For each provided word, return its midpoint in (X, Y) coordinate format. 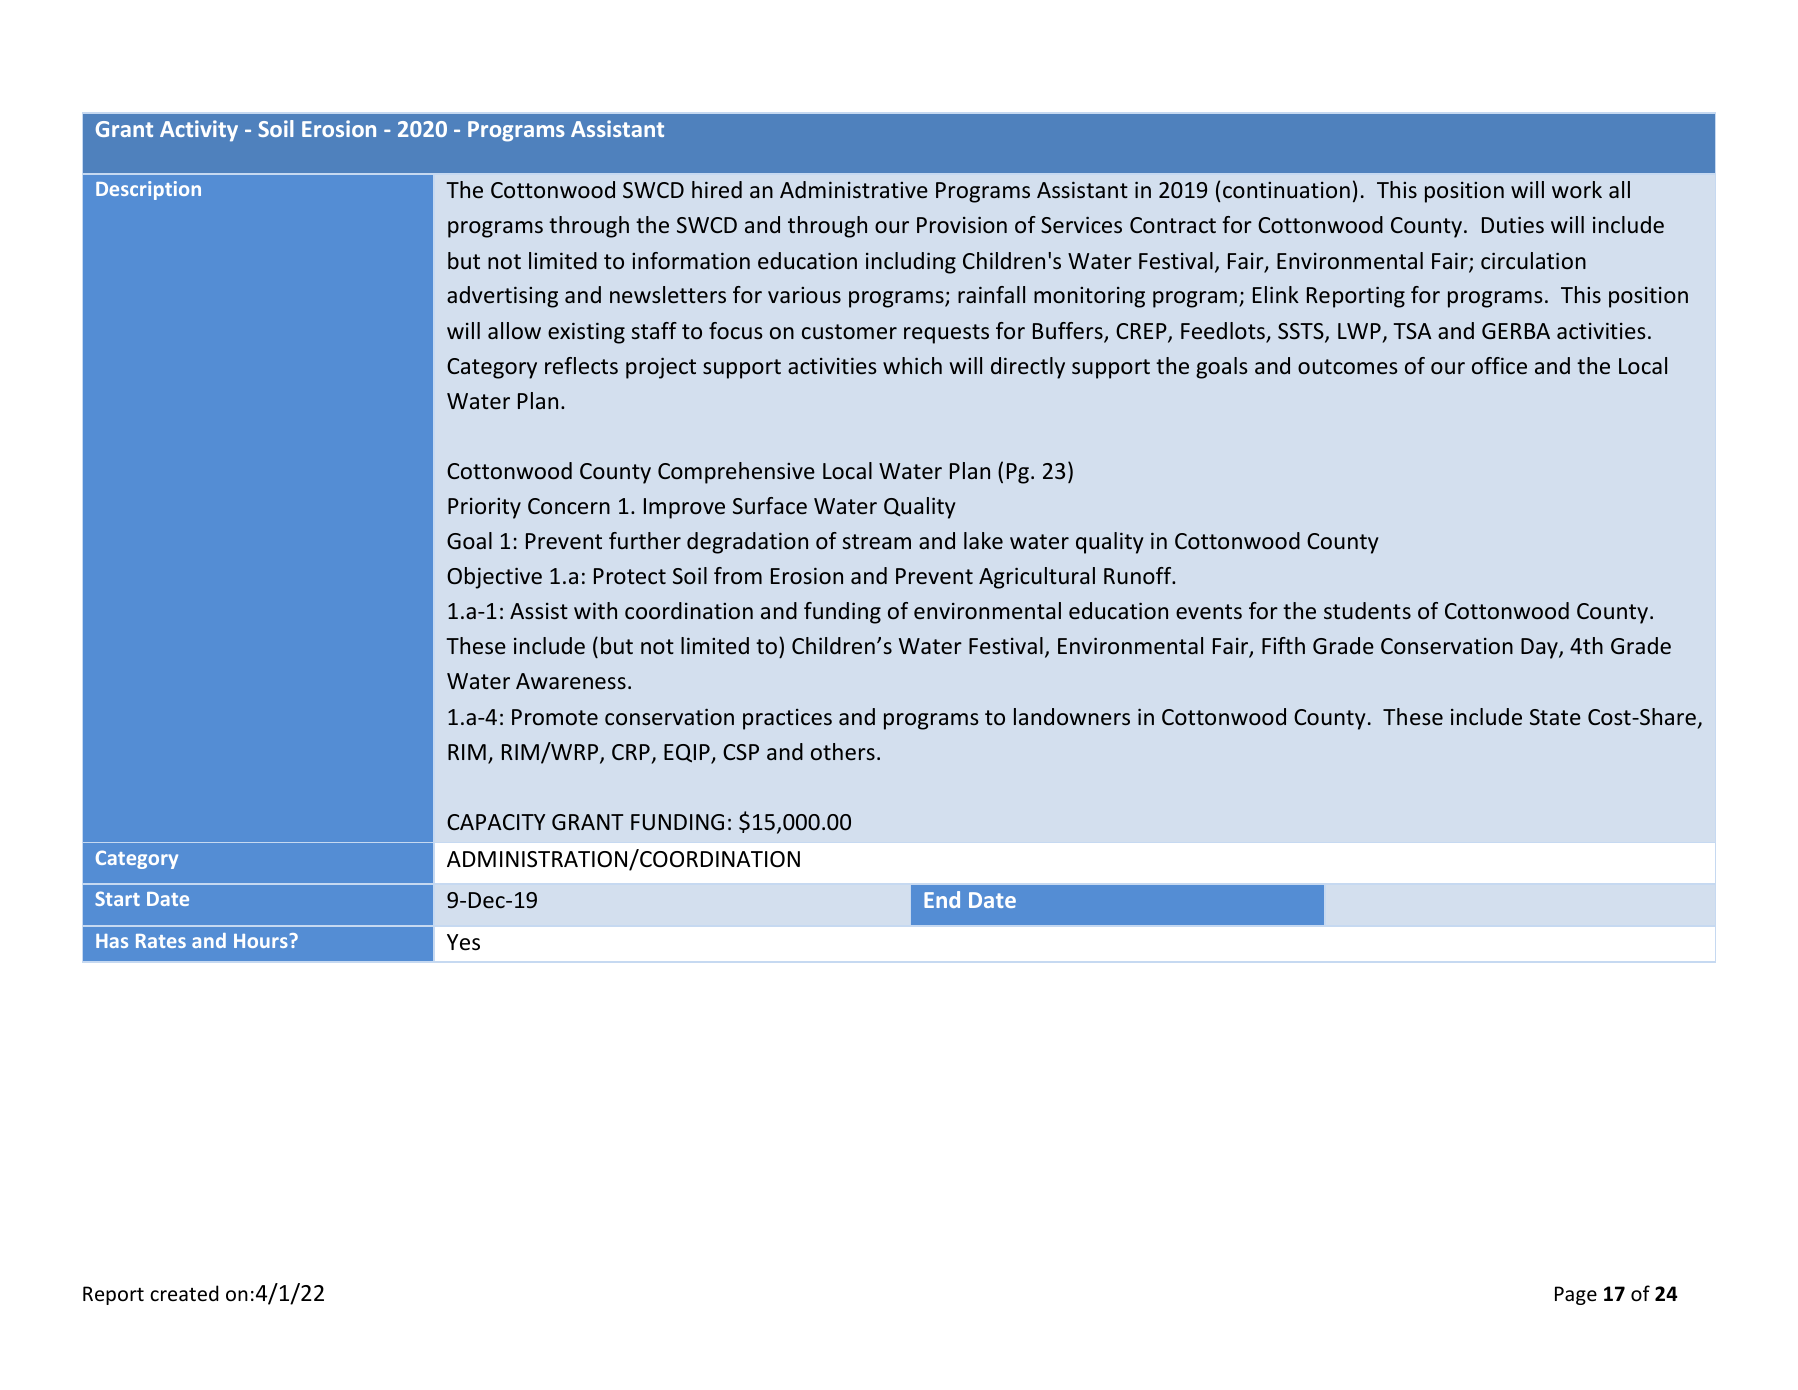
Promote (555, 717)
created (184, 1293)
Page (1576, 1295)
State (1555, 717)
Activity (199, 131)
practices (787, 719)
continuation (1286, 190)
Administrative (854, 190)
